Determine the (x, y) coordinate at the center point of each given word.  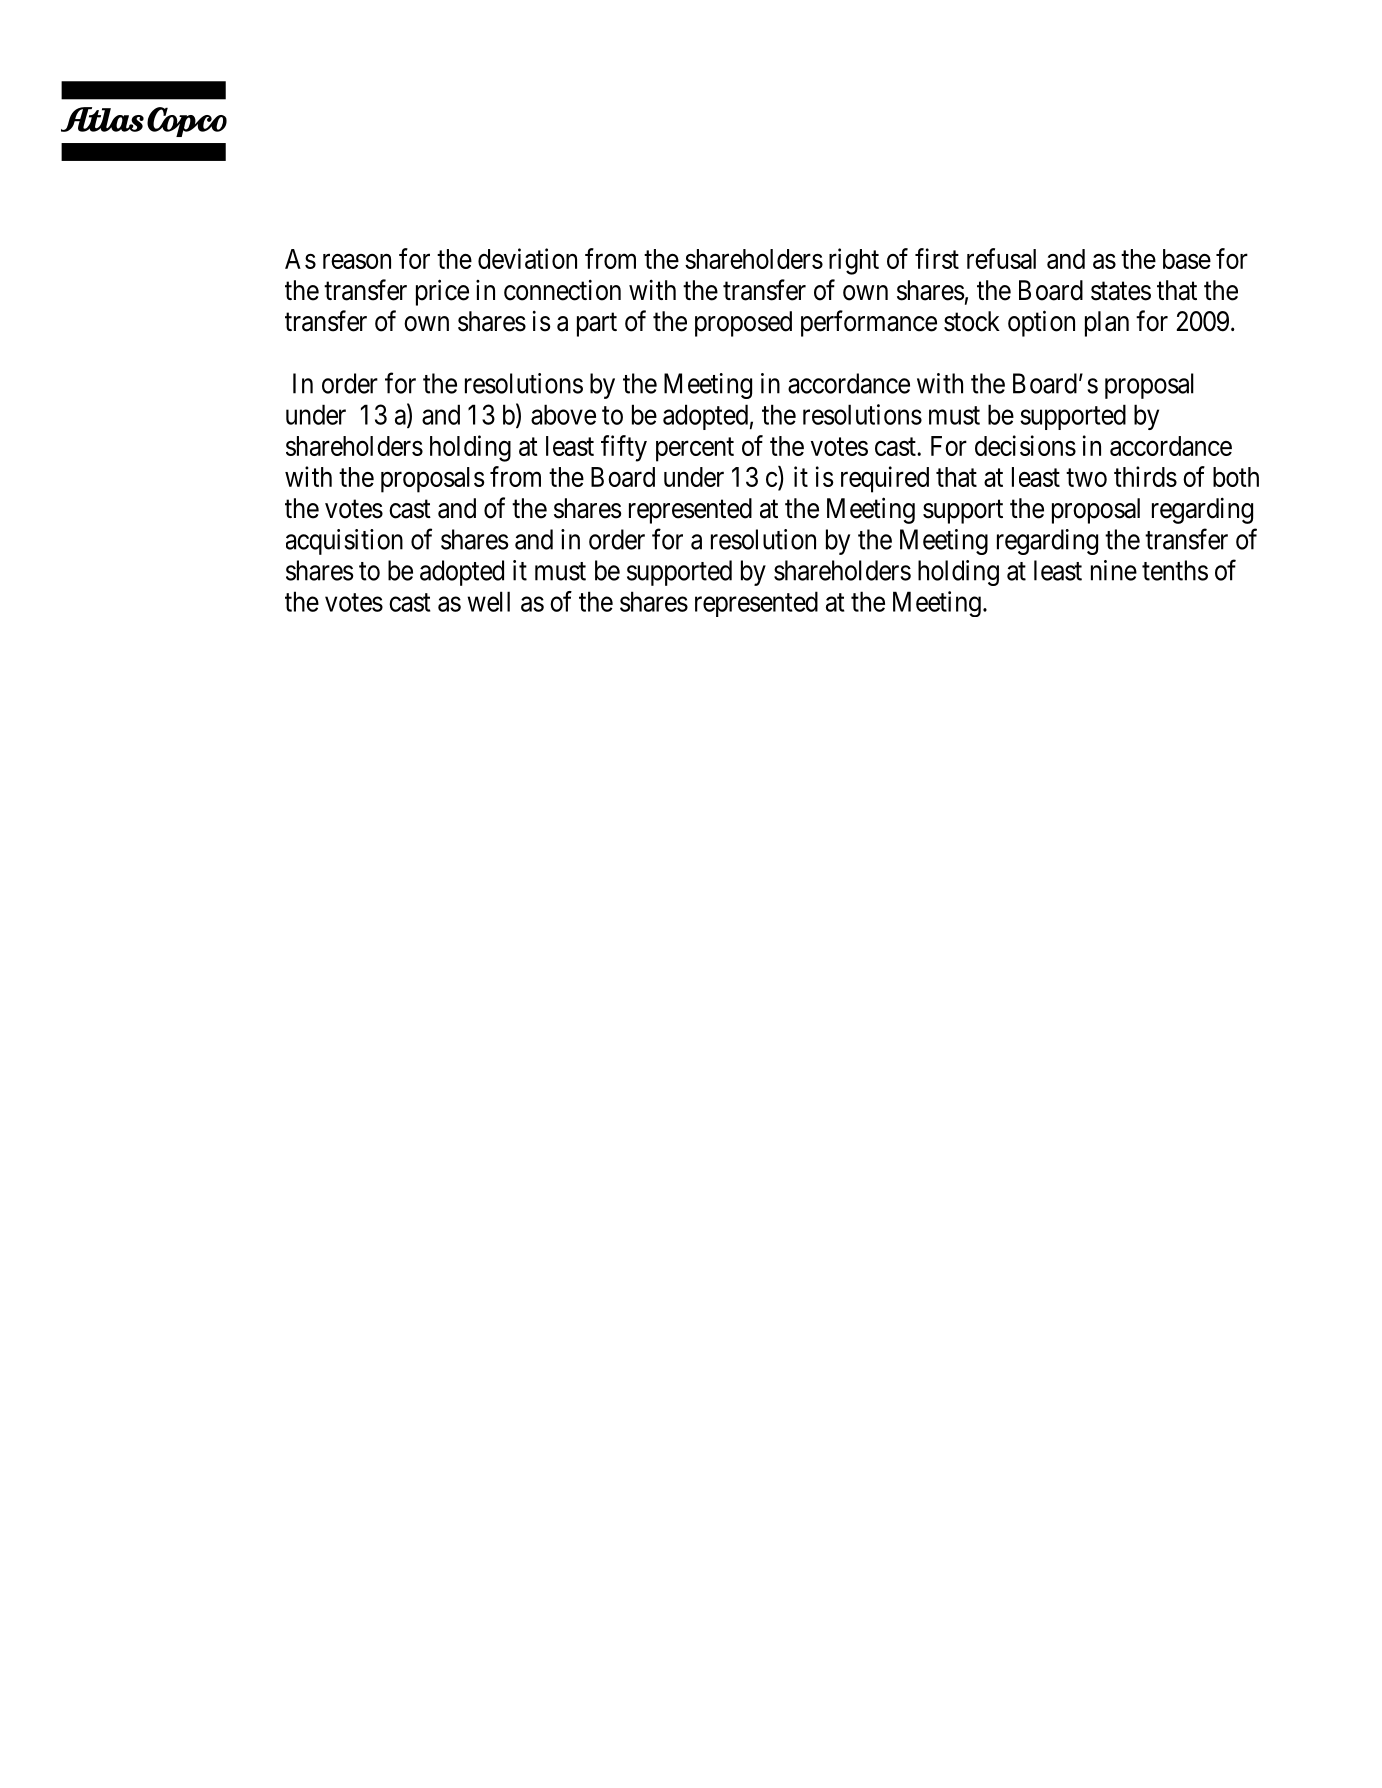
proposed (743, 324)
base (1187, 259)
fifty (624, 448)
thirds (1145, 476)
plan (1107, 324)
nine (1114, 570)
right (854, 261)
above (563, 414)
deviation (527, 258)
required (885, 479)
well (488, 601)
